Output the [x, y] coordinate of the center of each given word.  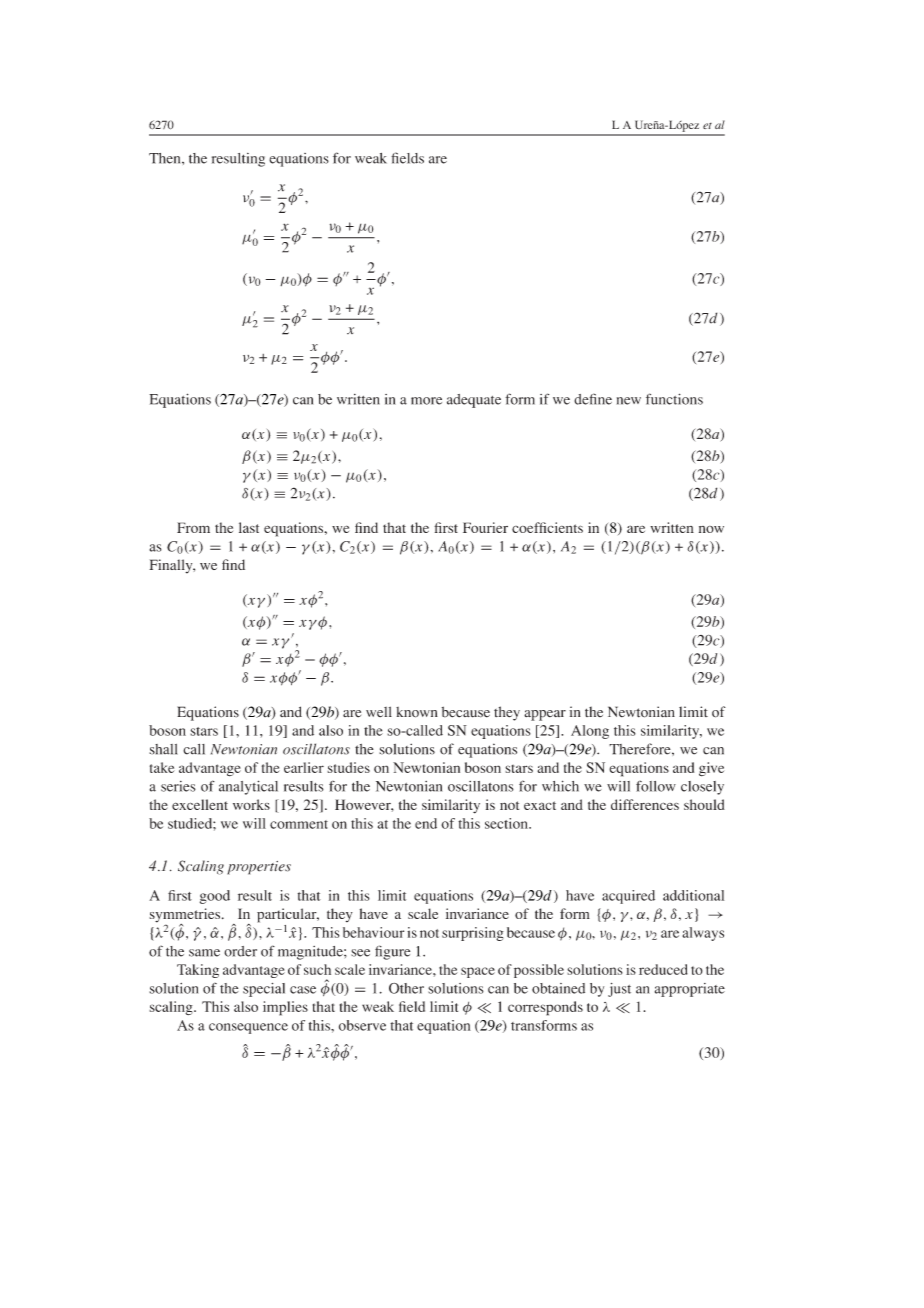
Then [166, 158]
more [426, 401]
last [249, 527]
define [593, 399]
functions [674, 399]
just [619, 990]
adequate [474, 401]
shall [163, 749]
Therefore [641, 749]
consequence [248, 1028]
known [417, 712]
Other [406, 988]
